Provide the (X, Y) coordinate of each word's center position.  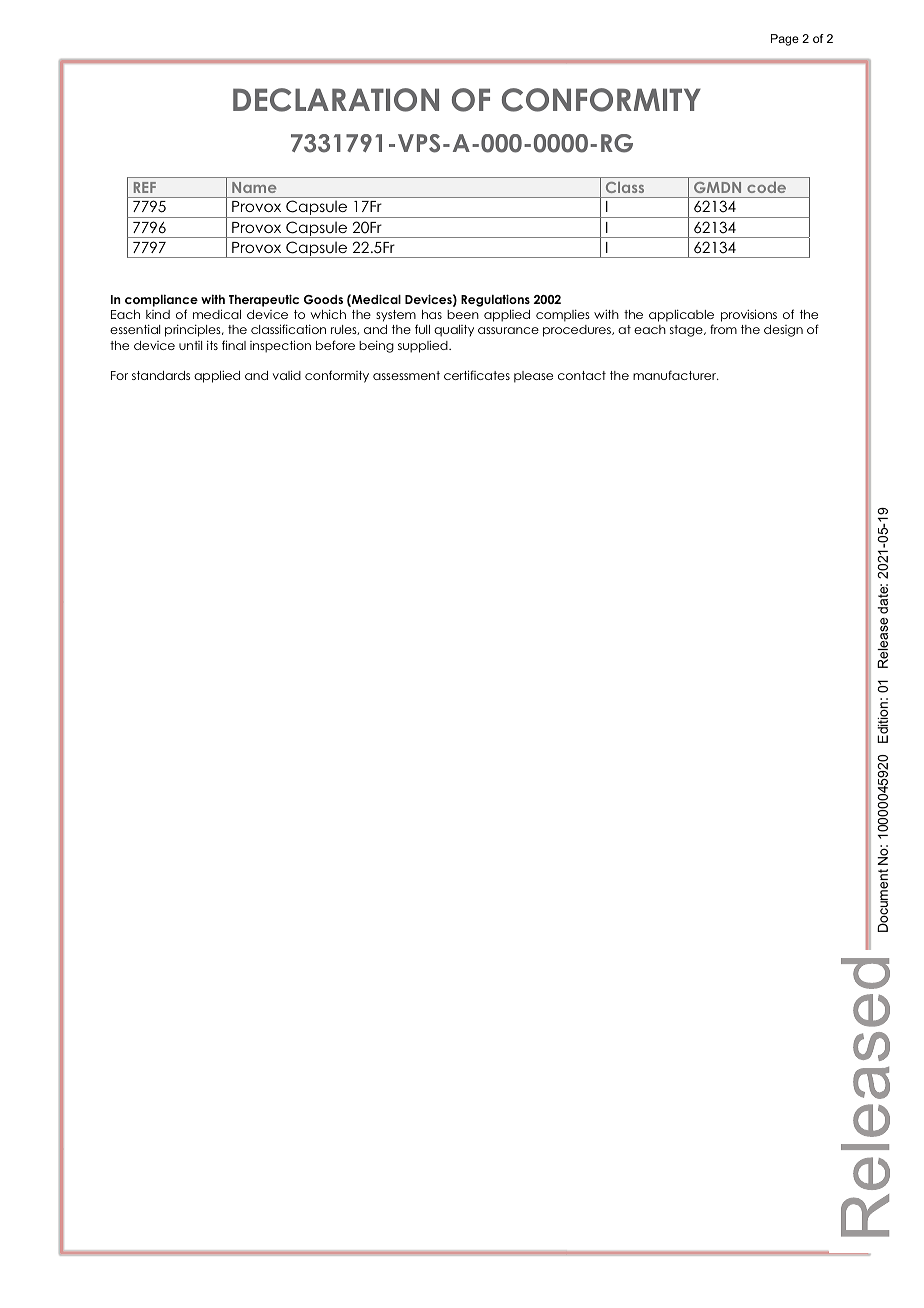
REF (145, 187)
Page (785, 40)
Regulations (495, 300)
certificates (477, 375)
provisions (749, 315)
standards (161, 375)
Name (254, 187)
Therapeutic (264, 300)
